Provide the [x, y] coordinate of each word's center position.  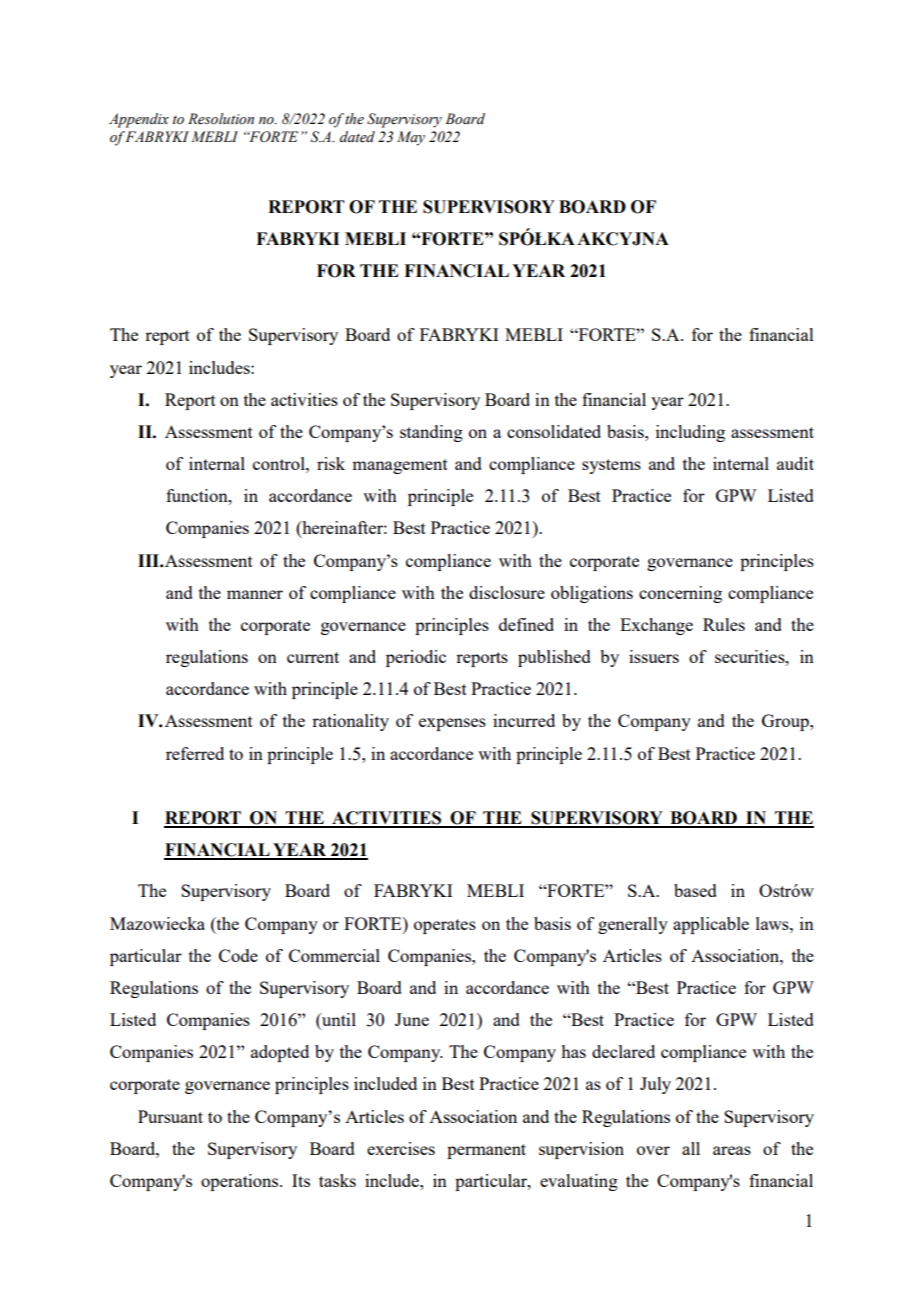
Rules [724, 624]
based [695, 890]
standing [431, 433]
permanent [486, 1151]
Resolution [221, 119]
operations [241, 1182]
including [690, 433]
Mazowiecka [157, 923]
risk [331, 463]
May [411, 138]
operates [445, 926]
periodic [416, 658]
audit [795, 463]
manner [255, 594]
